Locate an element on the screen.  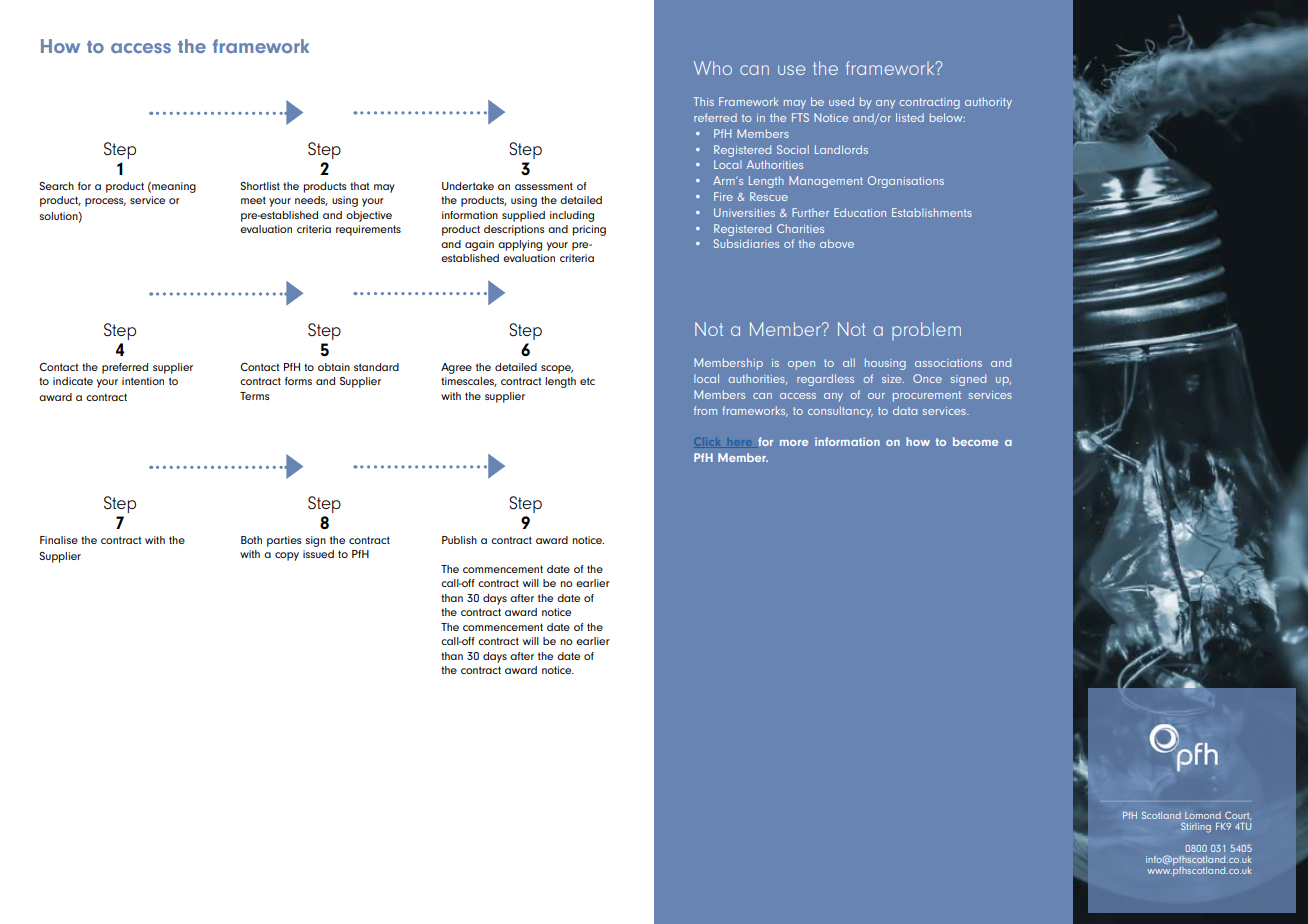
problem is located at coordinates (926, 331).
